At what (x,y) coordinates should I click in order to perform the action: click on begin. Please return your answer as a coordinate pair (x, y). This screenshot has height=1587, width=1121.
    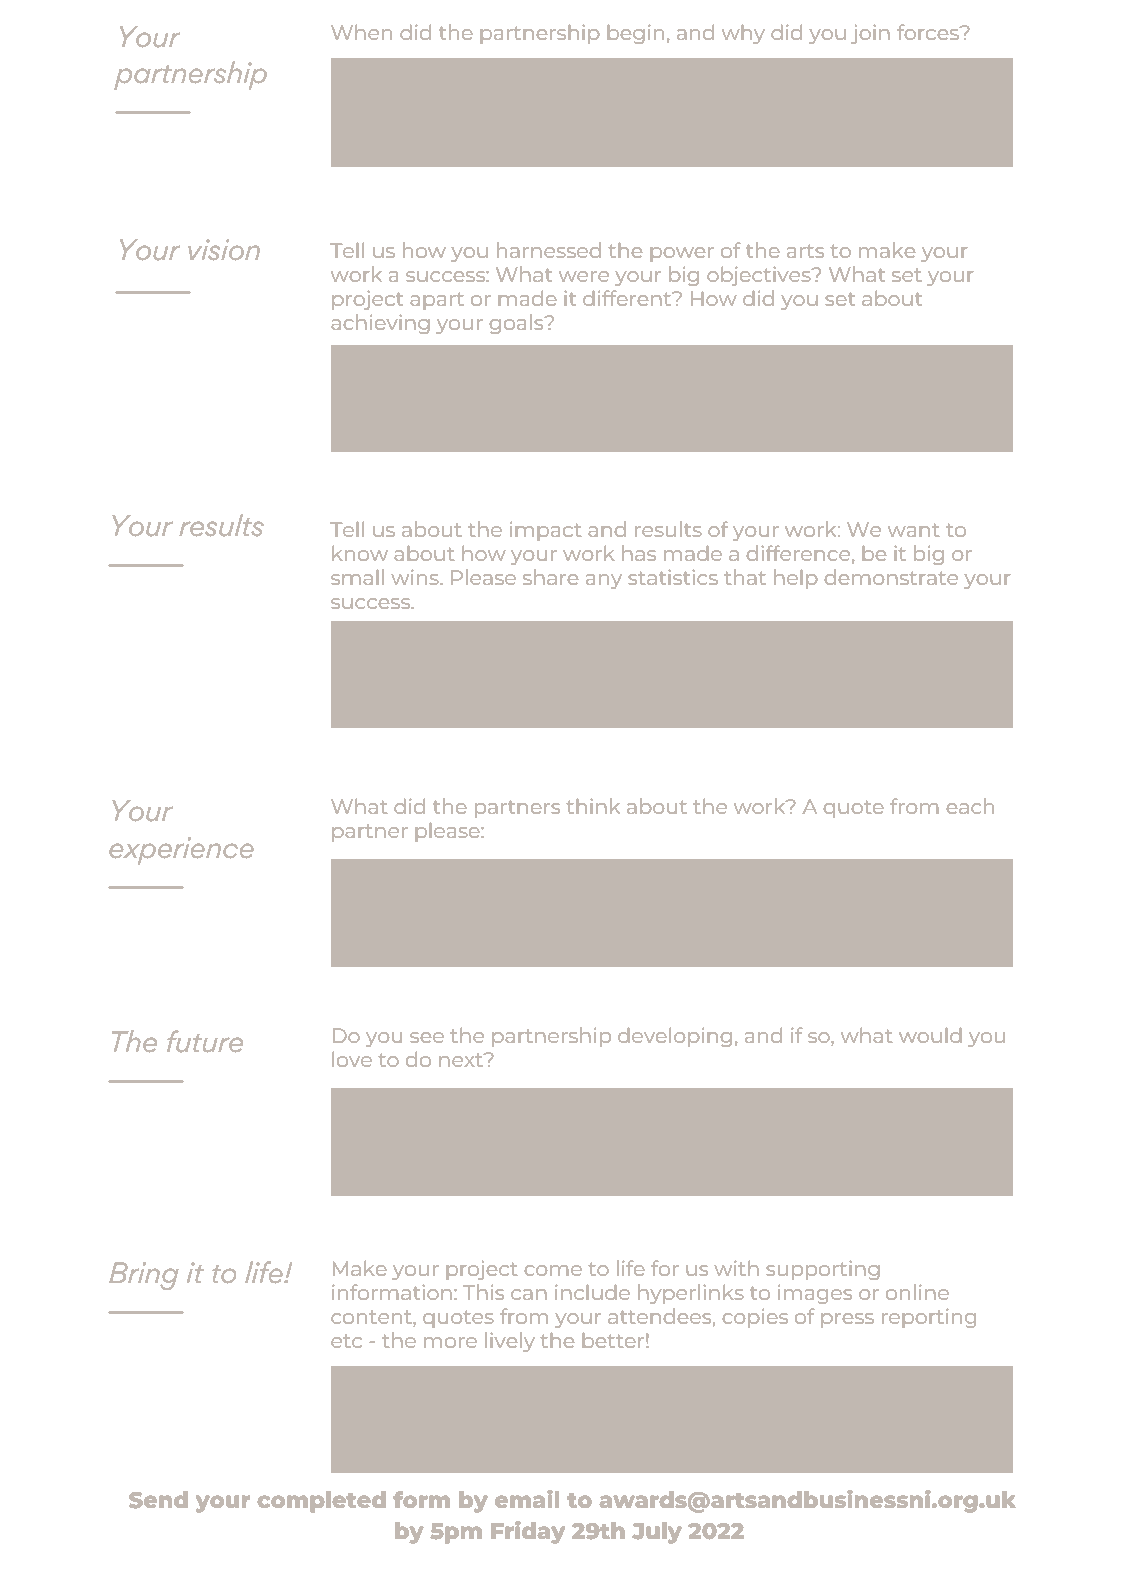
    Looking at the image, I should click on (636, 34).
